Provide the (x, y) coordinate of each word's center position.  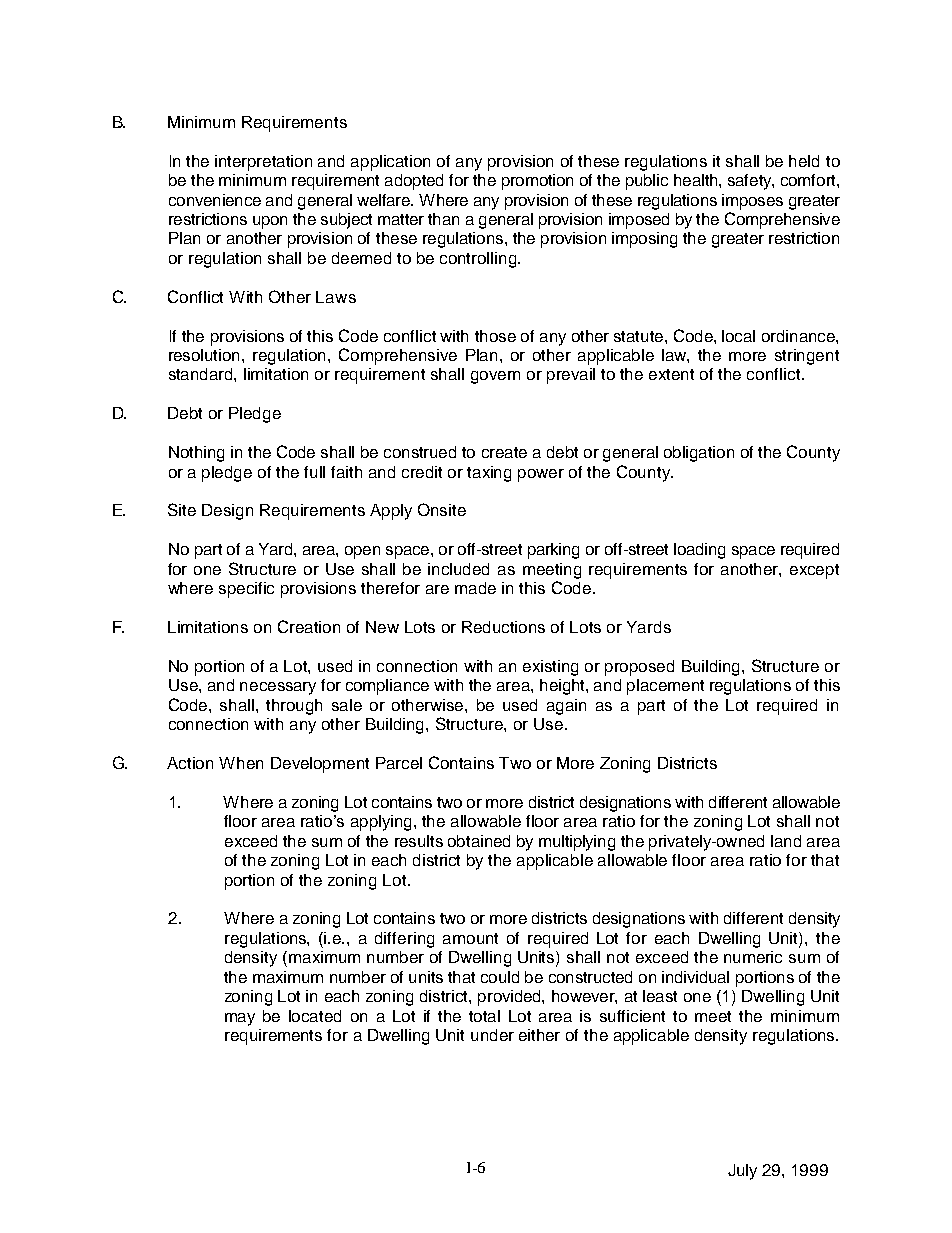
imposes (752, 202)
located (315, 1016)
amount (470, 938)
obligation (699, 454)
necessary (278, 688)
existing (550, 668)
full (314, 472)
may (240, 1019)
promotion (537, 182)
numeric (753, 957)
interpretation (263, 163)
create (504, 452)
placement (665, 687)
